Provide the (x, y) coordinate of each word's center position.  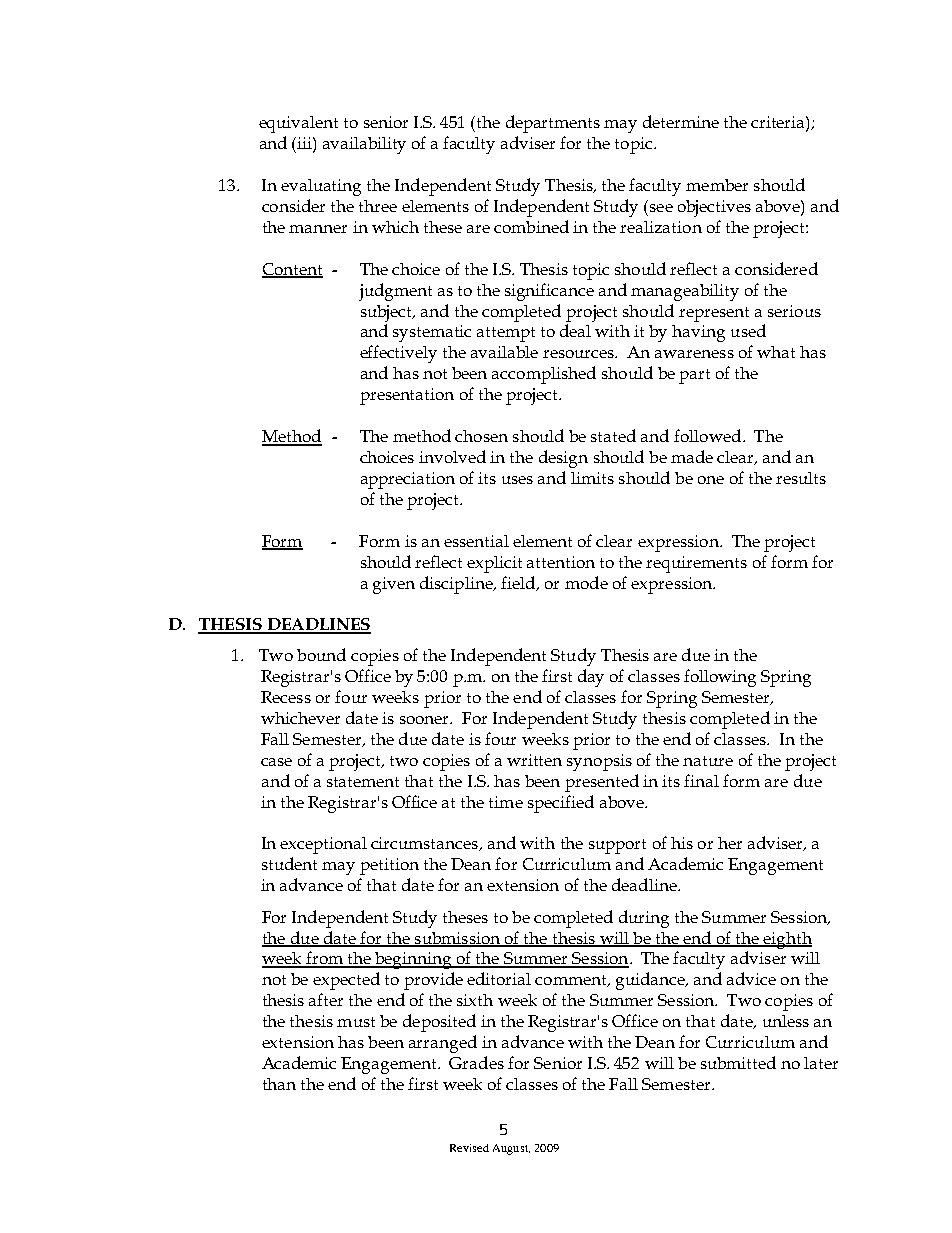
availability (364, 145)
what (776, 352)
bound (321, 654)
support (617, 846)
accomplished (544, 375)
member (717, 185)
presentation (407, 396)
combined (531, 226)
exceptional (323, 845)
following (720, 678)
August (511, 1149)
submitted (738, 1062)
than (279, 1084)
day (591, 678)
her (730, 843)
